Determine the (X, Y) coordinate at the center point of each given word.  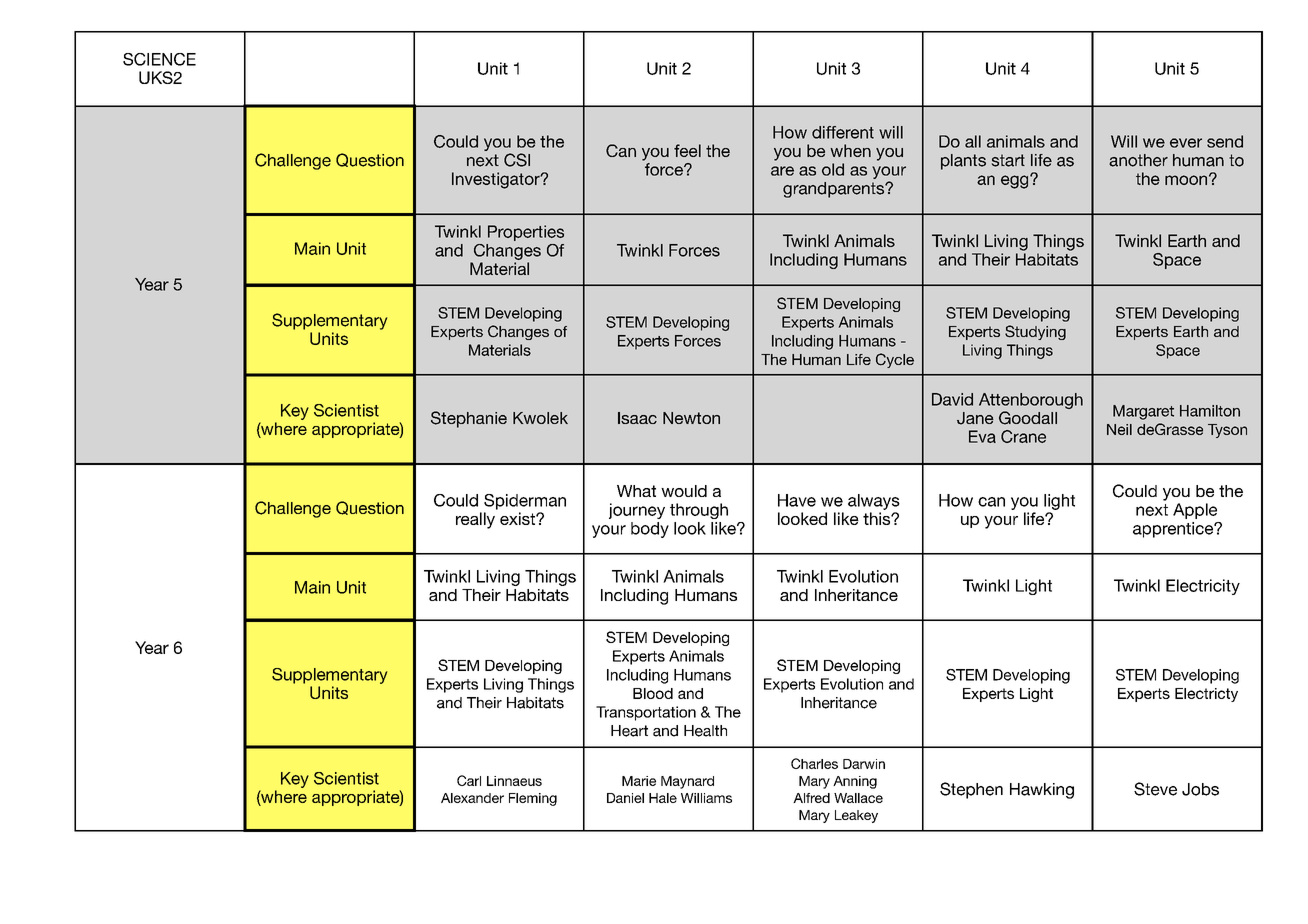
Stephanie (469, 419)
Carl (469, 780)
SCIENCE (159, 59)
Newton (691, 418)
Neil (1119, 429)
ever (1186, 143)
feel (687, 150)
